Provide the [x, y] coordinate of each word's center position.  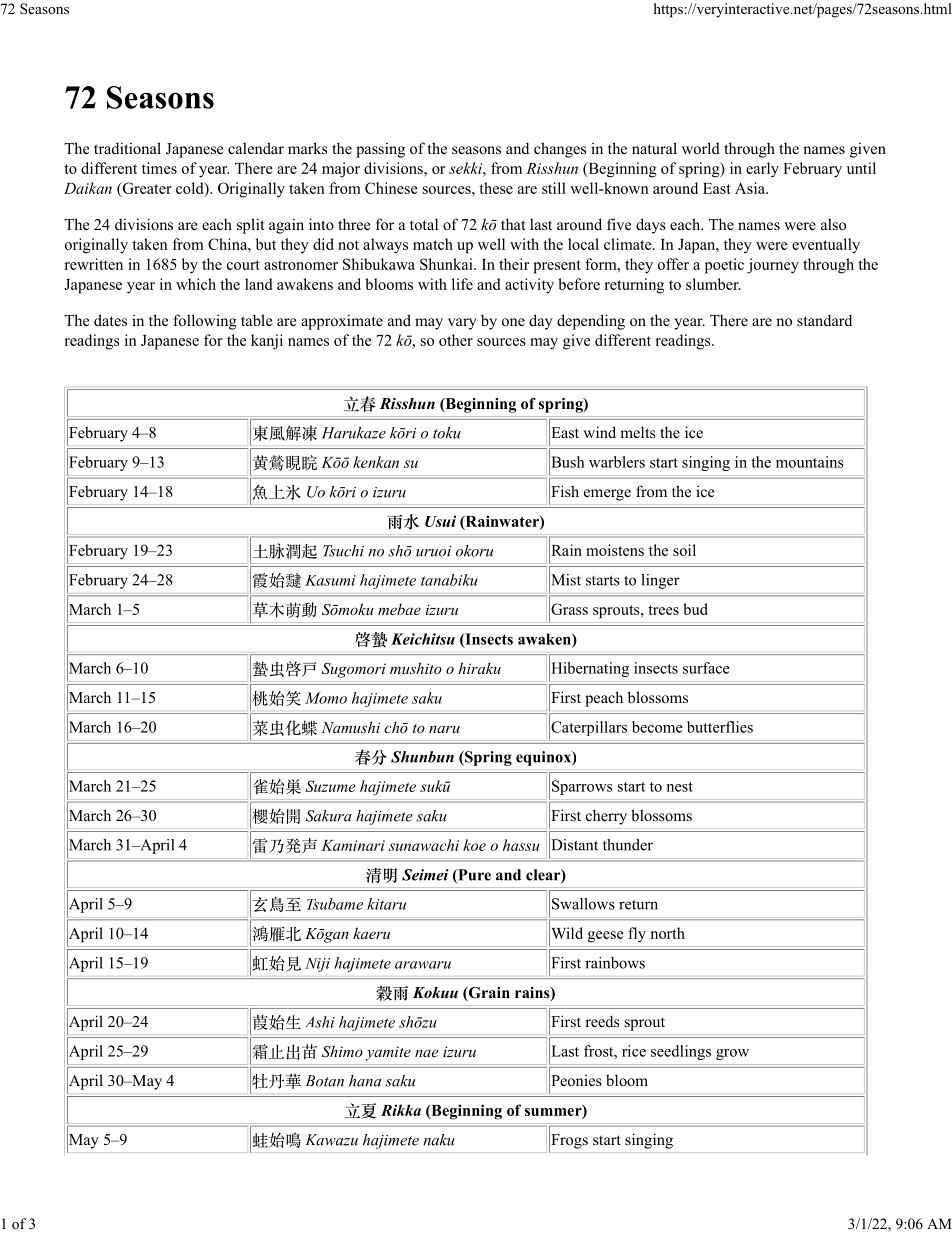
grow [732, 1054]
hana [365, 1081]
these [496, 188]
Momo [326, 698]
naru [444, 729]
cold [191, 189]
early [762, 170]
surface [706, 668]
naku [439, 1140]
